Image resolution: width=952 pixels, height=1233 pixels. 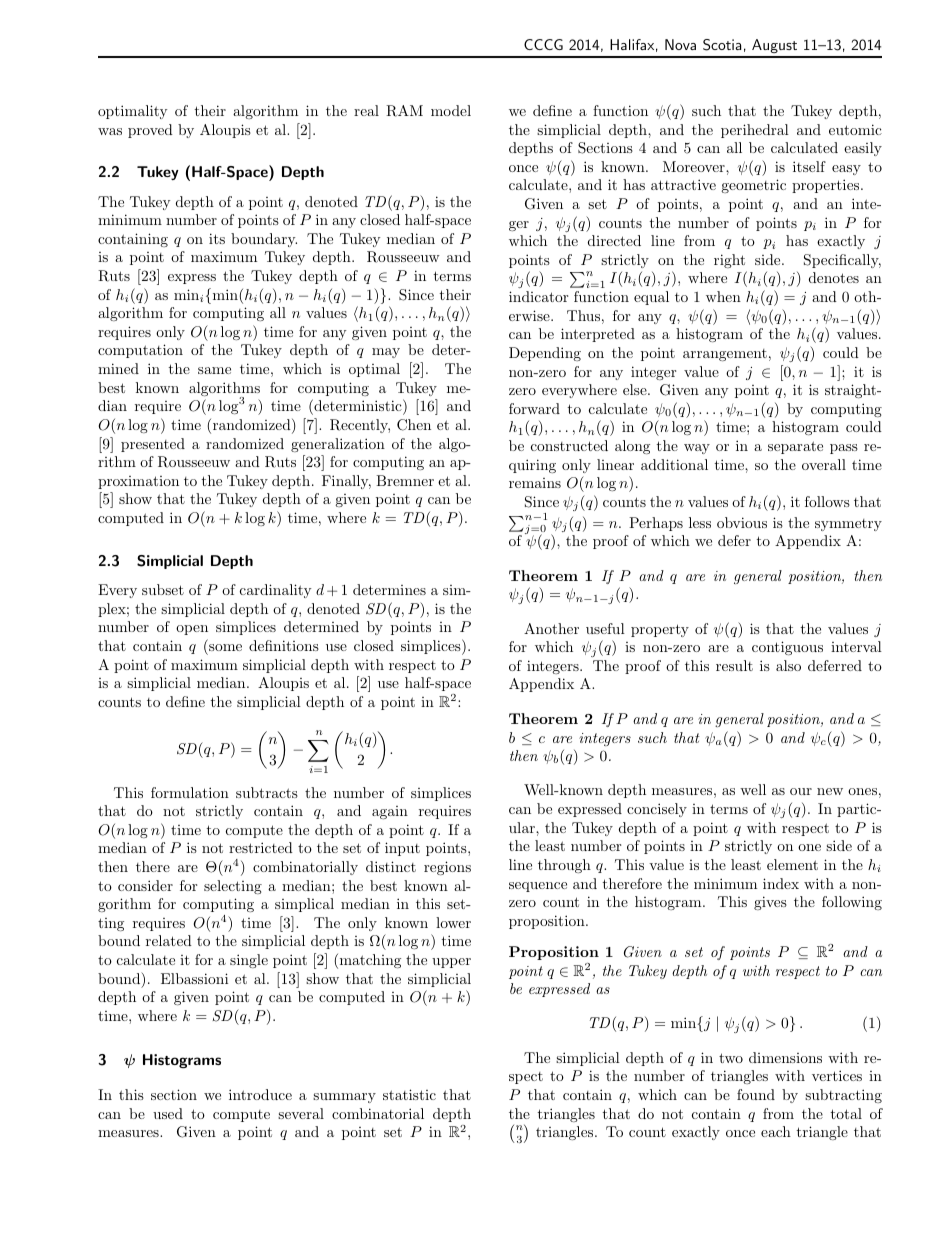 I want to click on used, so click(x=168, y=1113).
